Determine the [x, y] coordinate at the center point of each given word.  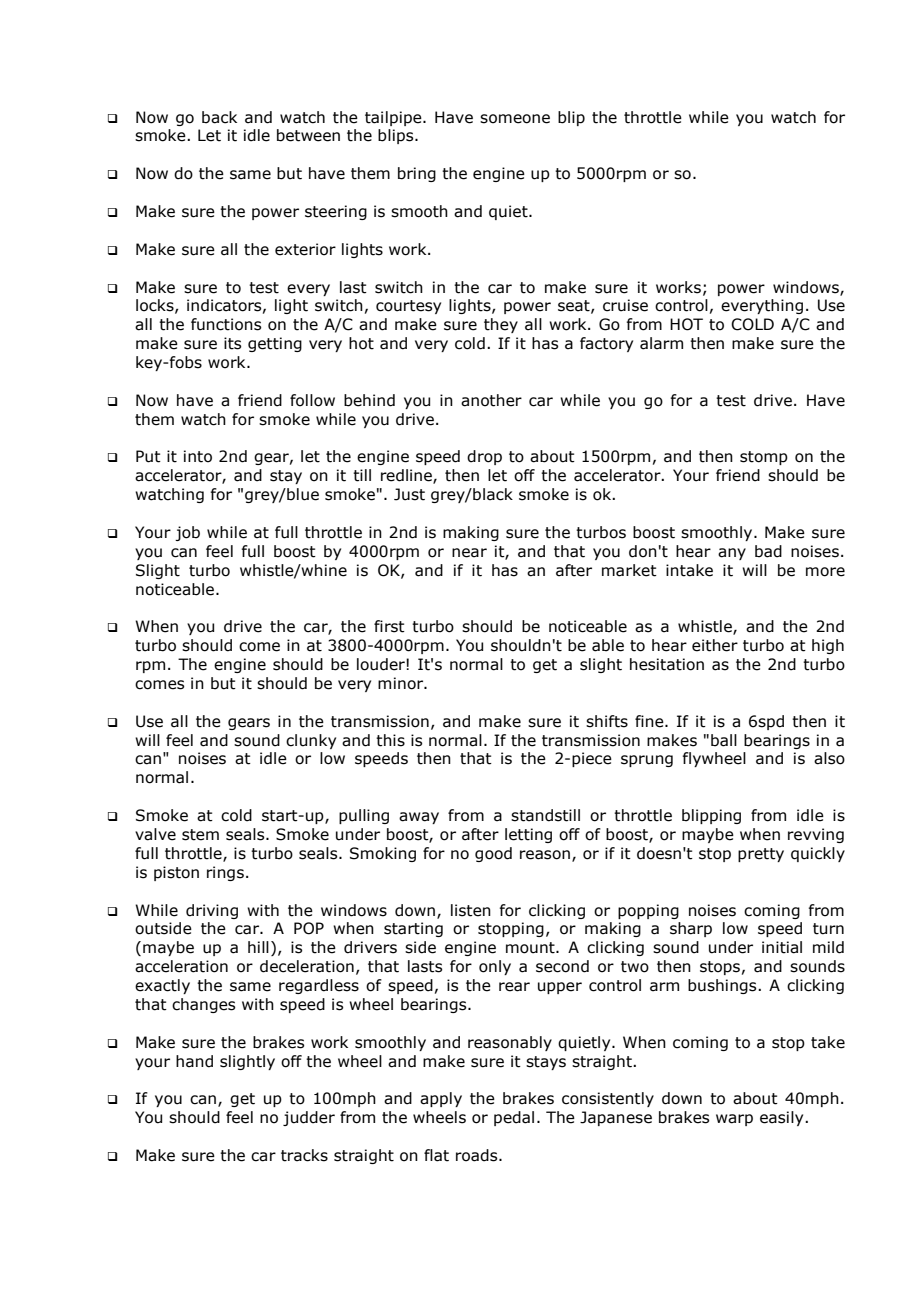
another [491, 400]
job [187, 533]
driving [212, 911]
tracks [304, 1155]
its [232, 343]
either [715, 645]
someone [515, 119]
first [389, 626]
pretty [761, 855]
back [219, 117]
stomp [764, 458]
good [493, 854]
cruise [625, 305]
